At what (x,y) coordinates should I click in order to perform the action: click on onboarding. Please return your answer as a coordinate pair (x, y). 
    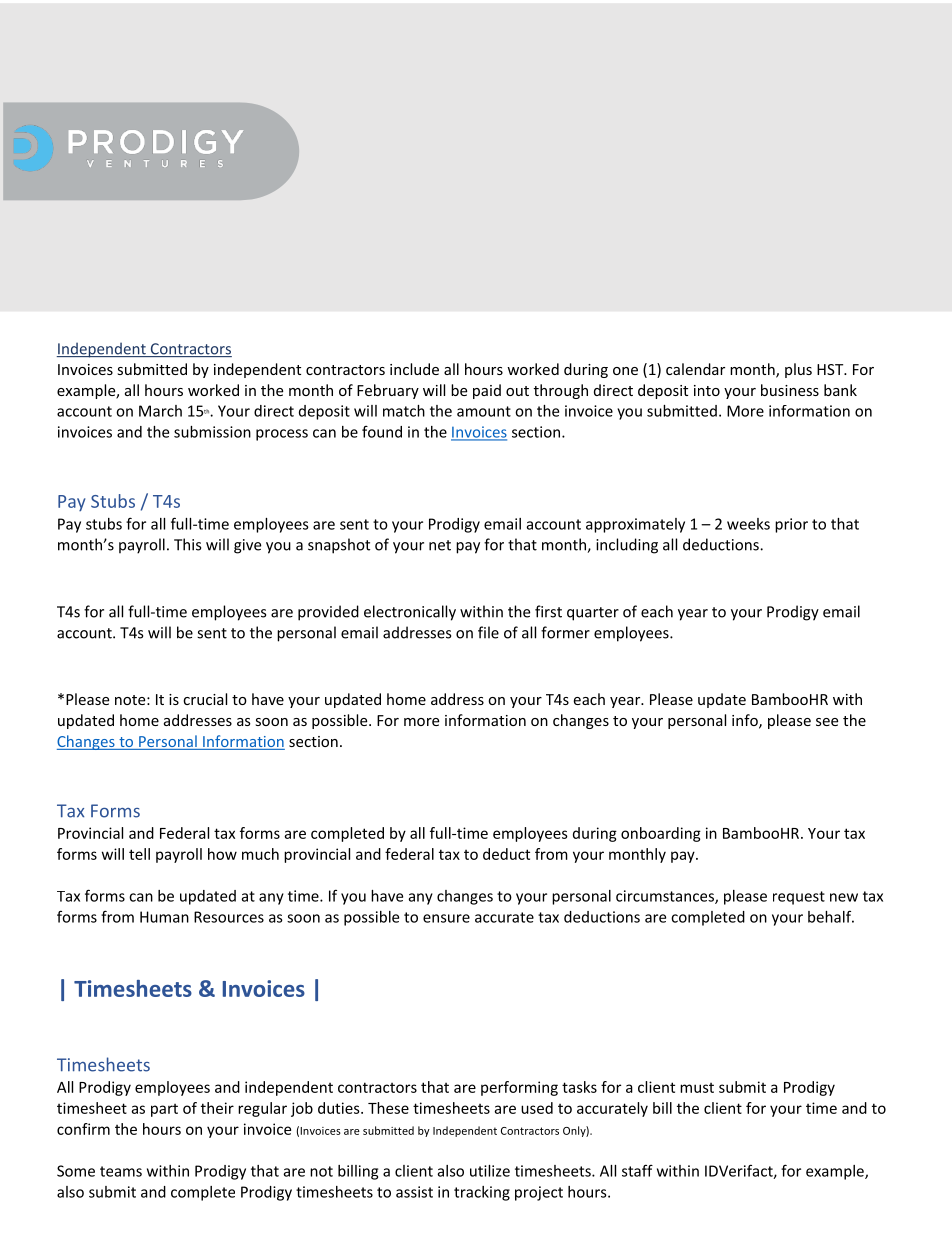
    Looking at the image, I should click on (661, 834).
